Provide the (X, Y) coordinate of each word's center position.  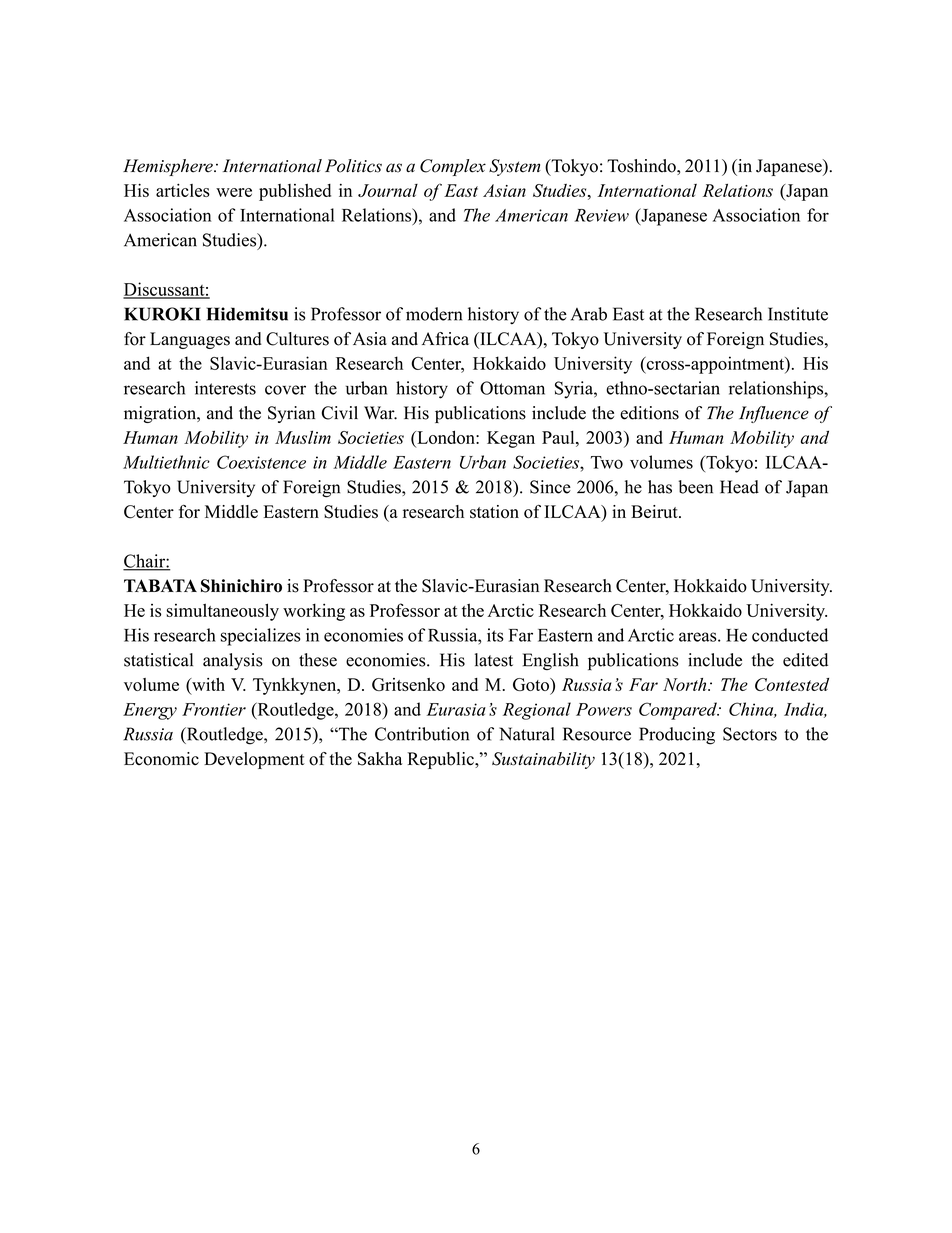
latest (494, 660)
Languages (190, 340)
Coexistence (261, 462)
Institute (798, 314)
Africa (445, 339)
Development (254, 760)
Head (739, 487)
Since (550, 487)
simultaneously (222, 612)
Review (601, 215)
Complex (453, 167)
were (234, 192)
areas (699, 637)
